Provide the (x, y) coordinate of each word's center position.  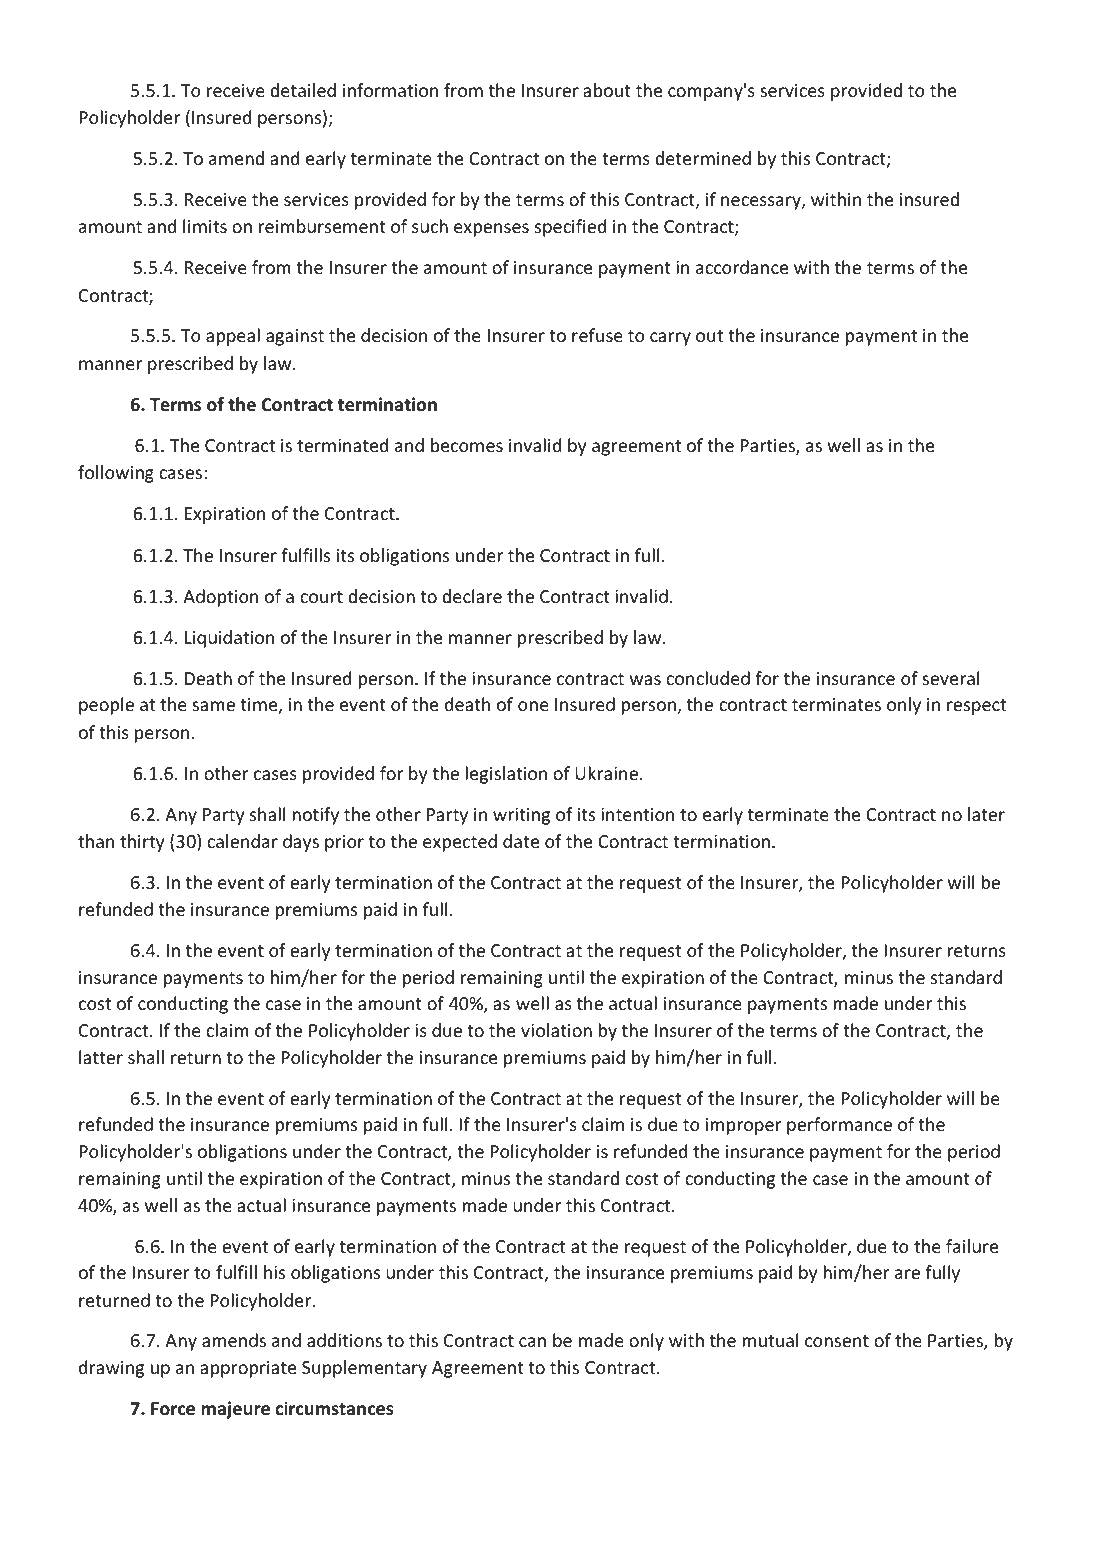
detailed (303, 90)
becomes (467, 445)
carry (670, 339)
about (607, 90)
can (532, 1342)
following (116, 474)
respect (976, 707)
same (213, 706)
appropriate (248, 1369)
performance (839, 1126)
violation (556, 1030)
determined (703, 158)
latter (101, 1057)
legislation (506, 775)
